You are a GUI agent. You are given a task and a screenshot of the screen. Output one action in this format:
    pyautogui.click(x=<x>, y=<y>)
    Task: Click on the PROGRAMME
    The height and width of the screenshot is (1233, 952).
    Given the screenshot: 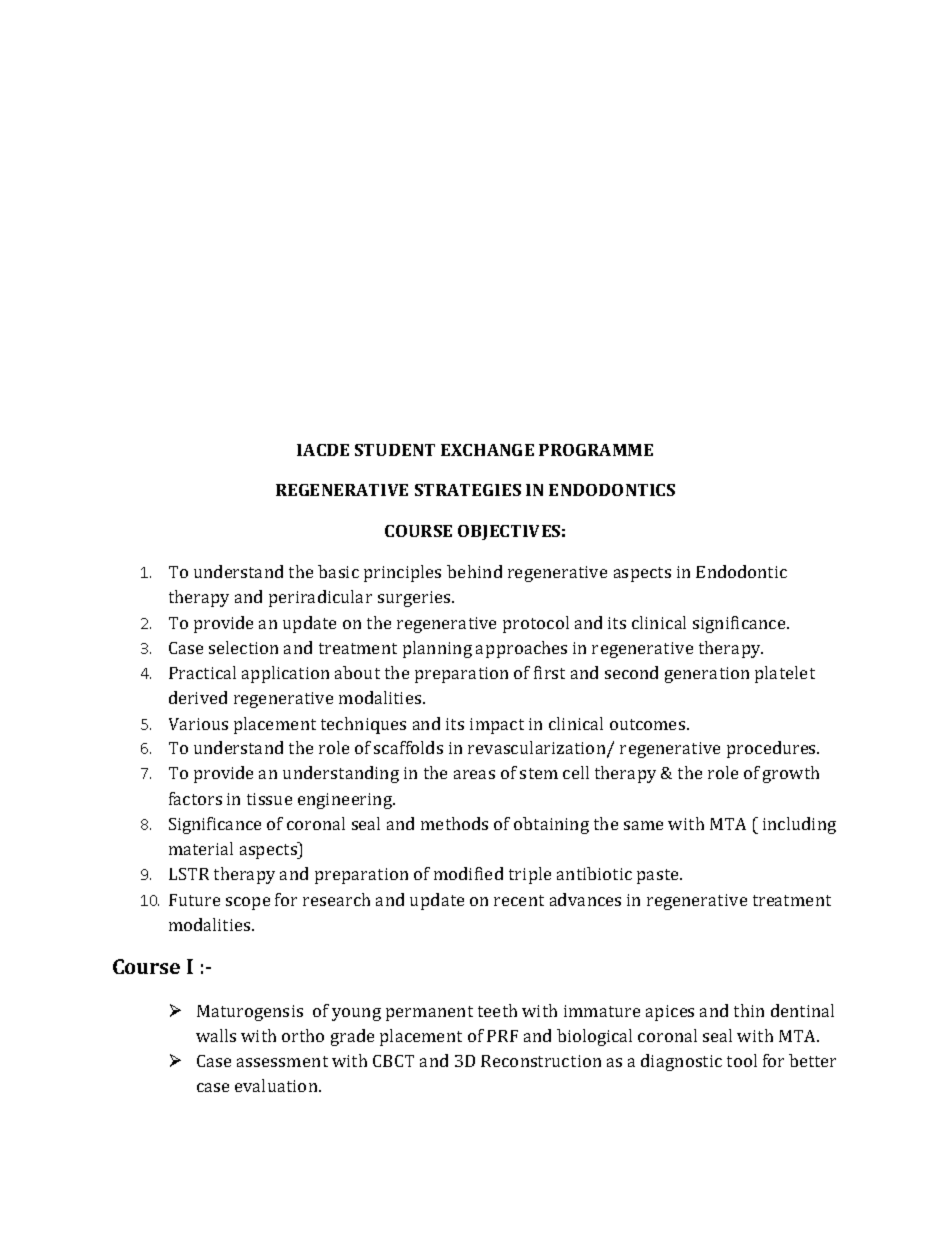 What is the action you would take?
    pyautogui.click(x=596, y=450)
